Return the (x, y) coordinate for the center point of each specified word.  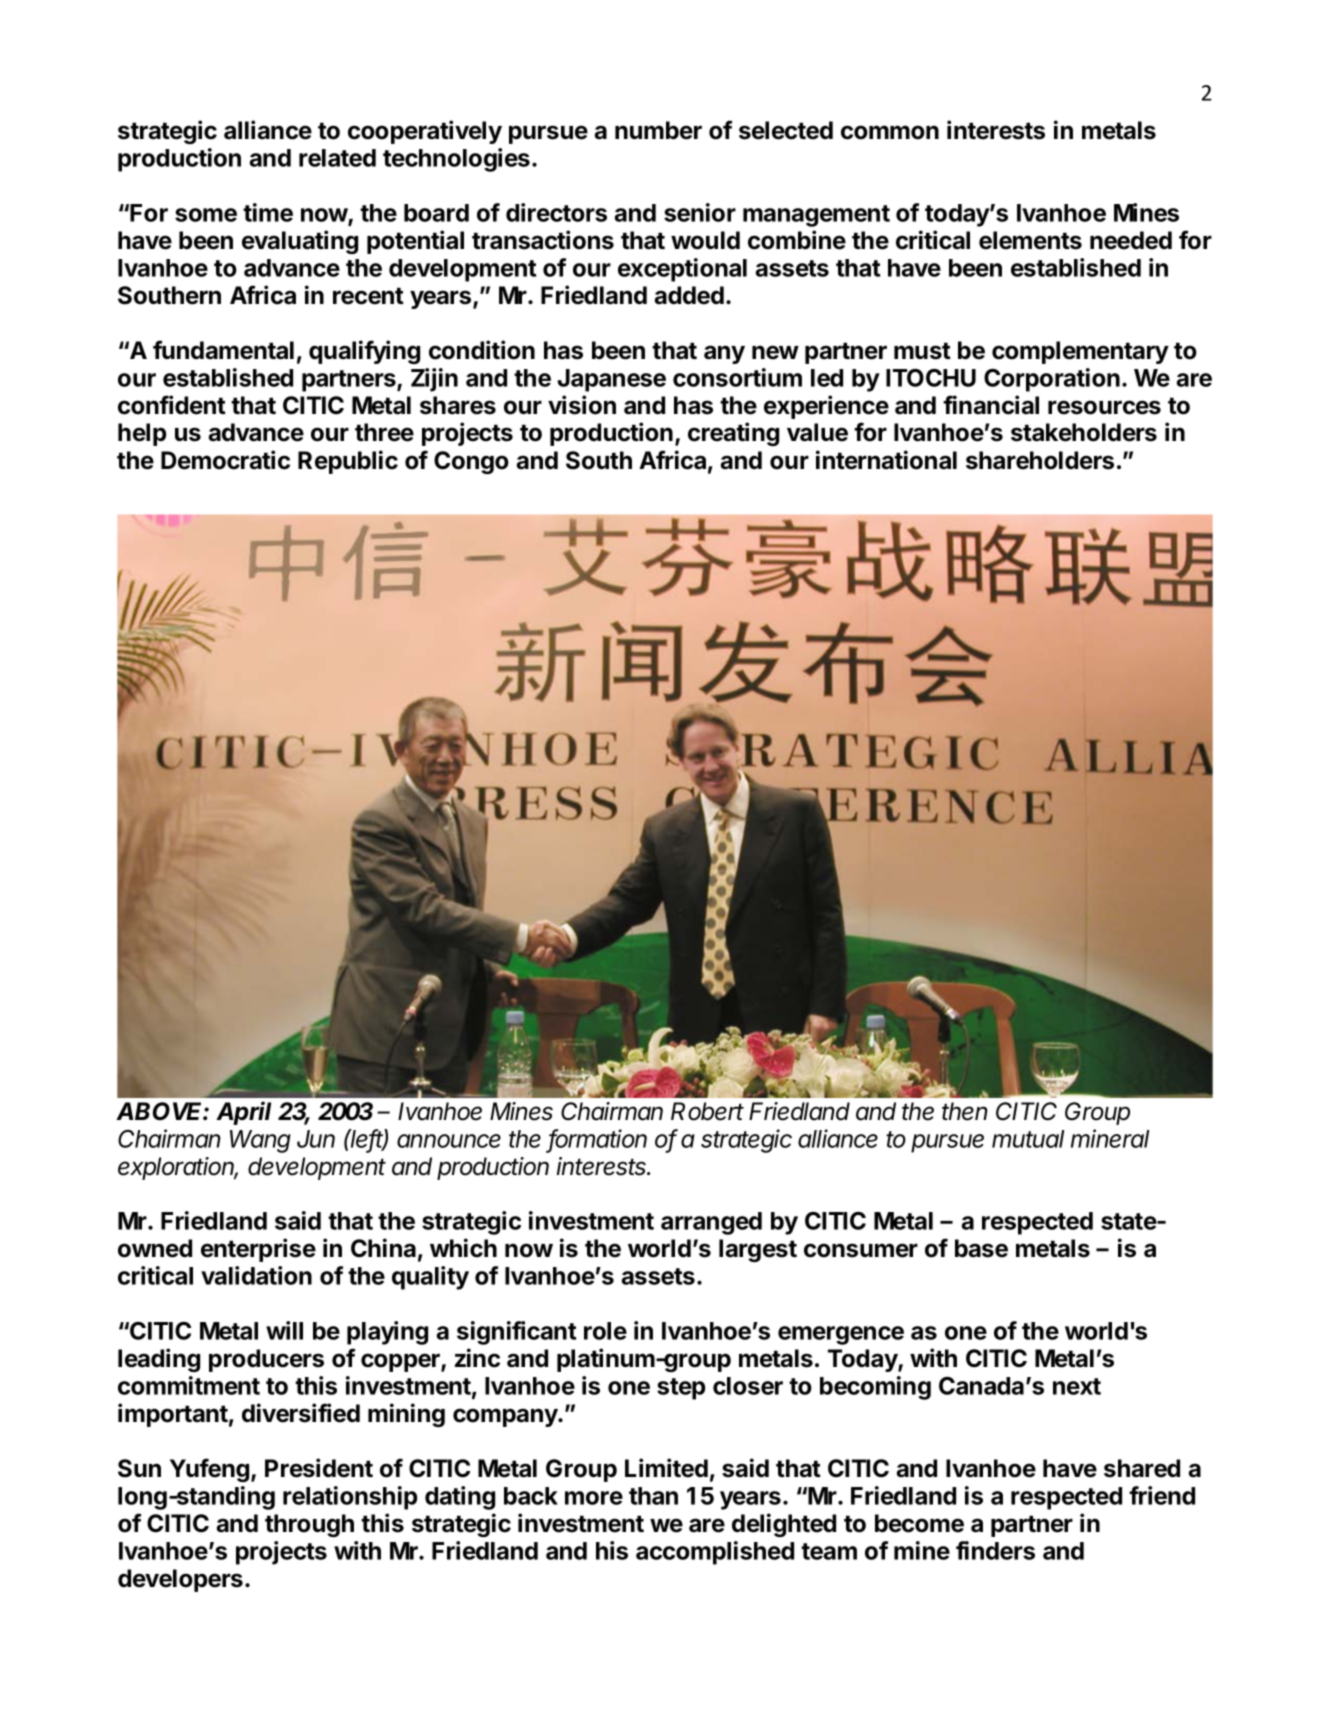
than (653, 1496)
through (309, 1525)
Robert (707, 1111)
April (243, 1113)
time (268, 212)
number (658, 130)
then (965, 1111)
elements (1030, 240)
